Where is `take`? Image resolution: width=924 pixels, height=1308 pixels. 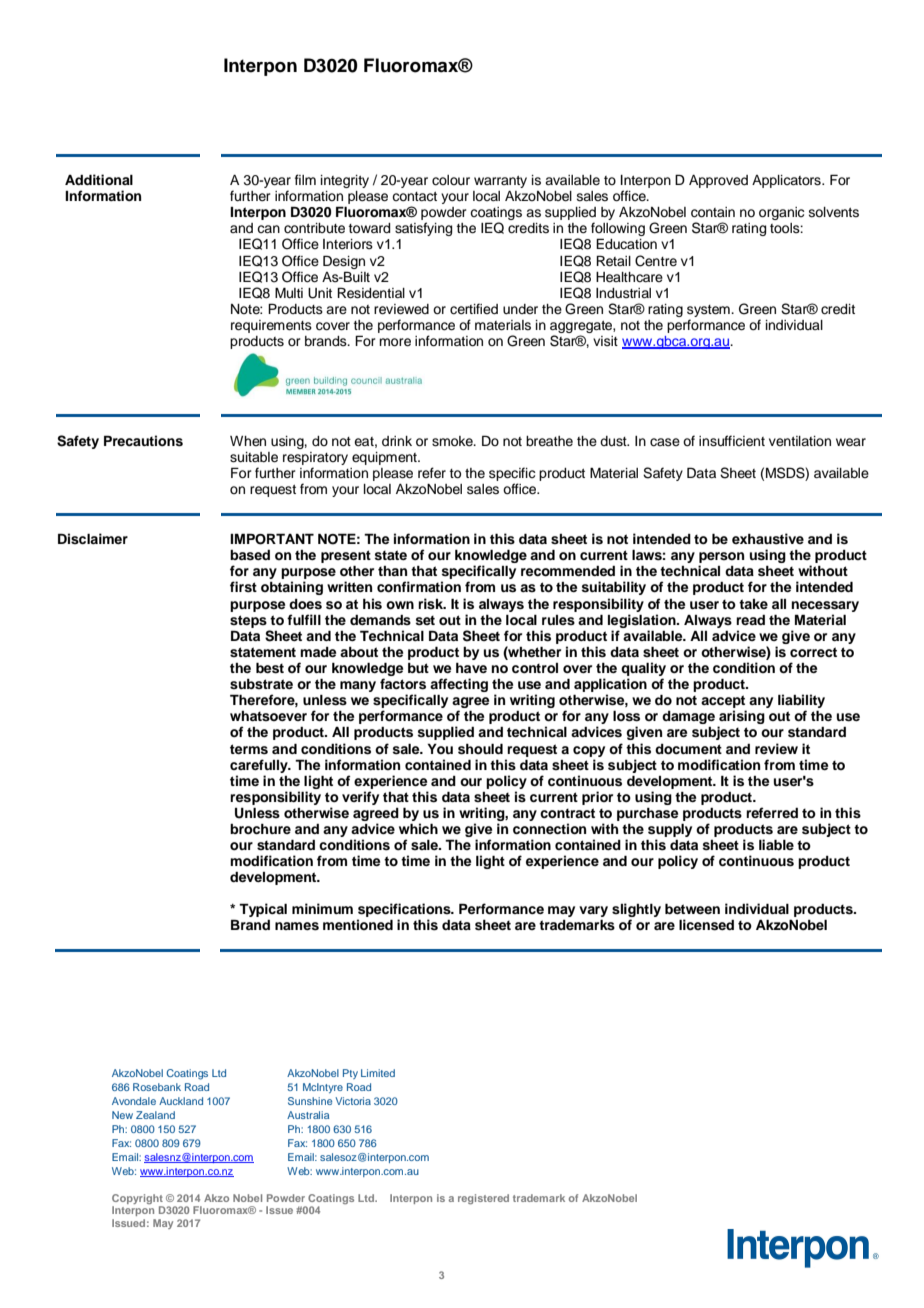
take is located at coordinates (753, 604).
